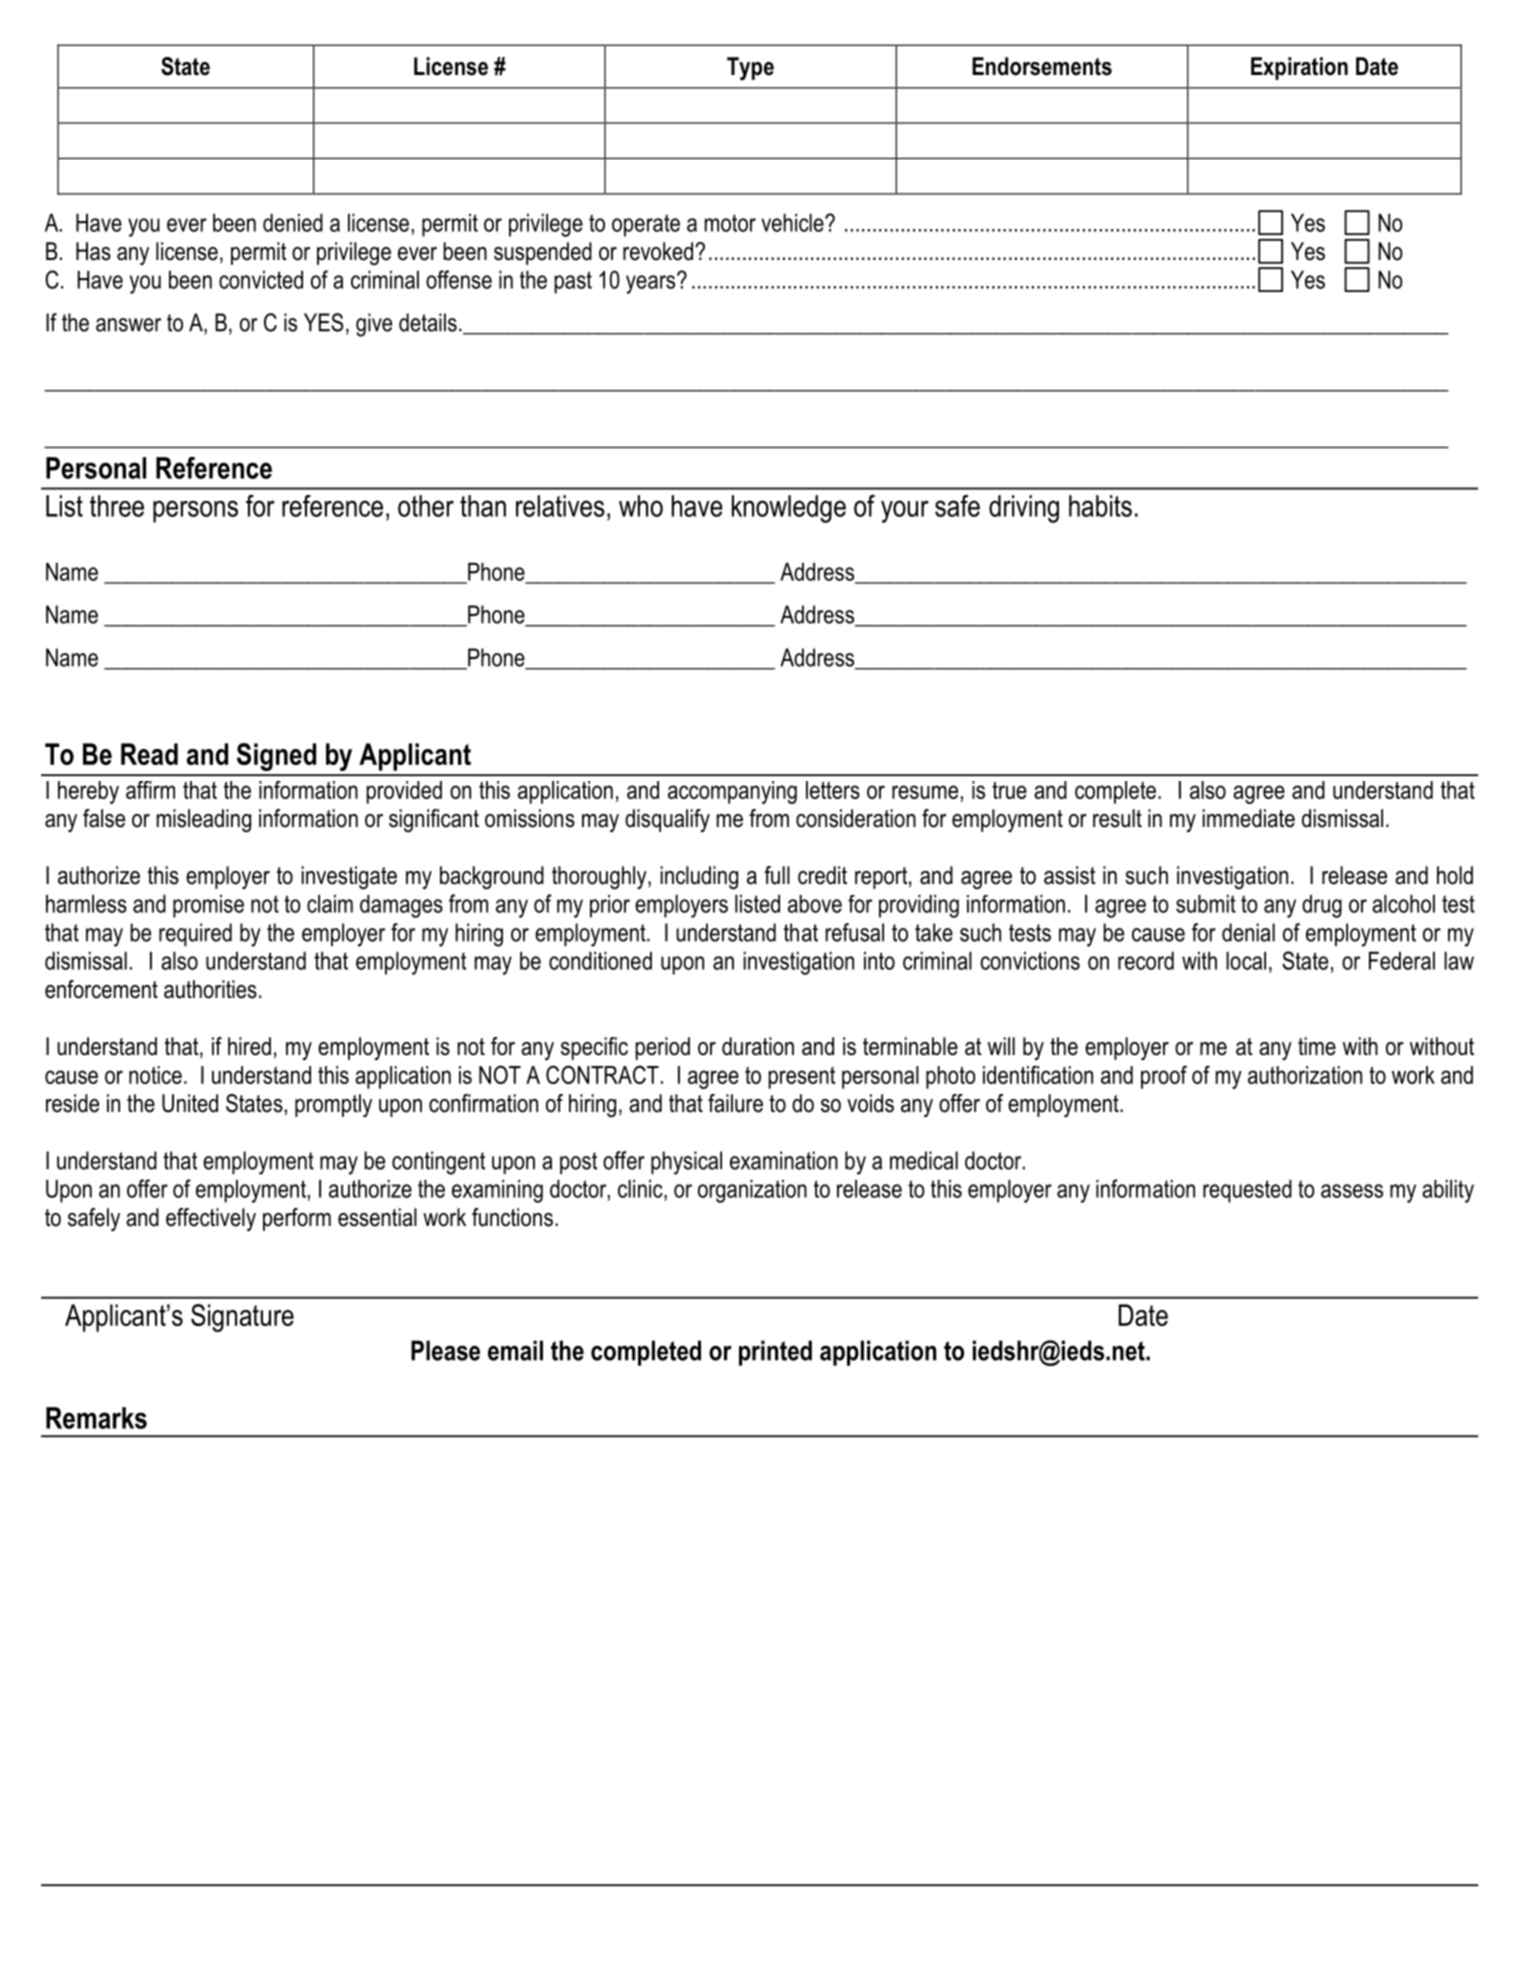 This screenshot has width=1519, height=1966. Describe the element at coordinates (293, 223) in the screenshot. I see `denied` at that location.
